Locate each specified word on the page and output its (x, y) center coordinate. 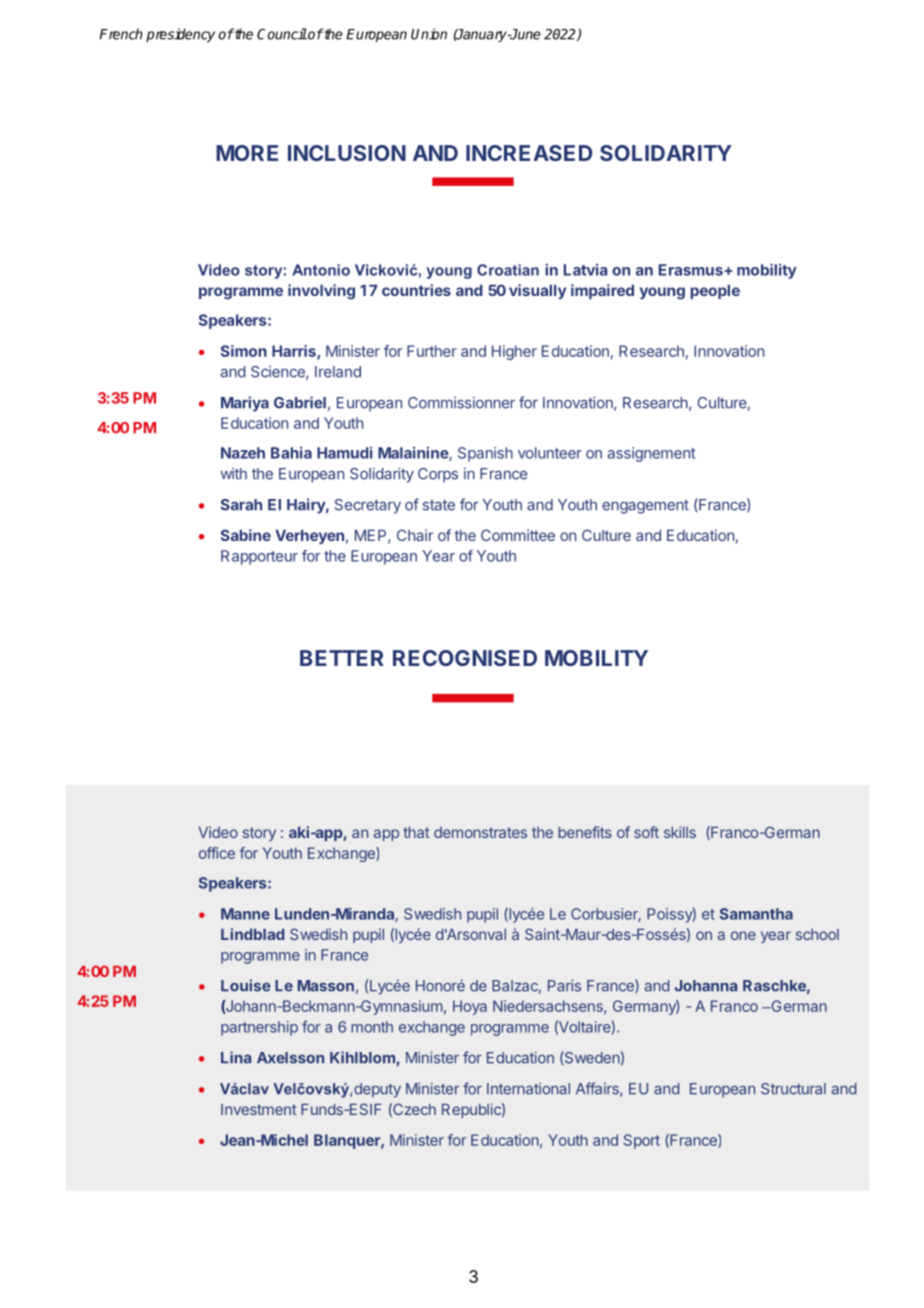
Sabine (246, 535)
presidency (180, 35)
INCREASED (529, 153)
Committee (518, 535)
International (528, 1089)
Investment (259, 1109)
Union (429, 34)
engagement (645, 507)
